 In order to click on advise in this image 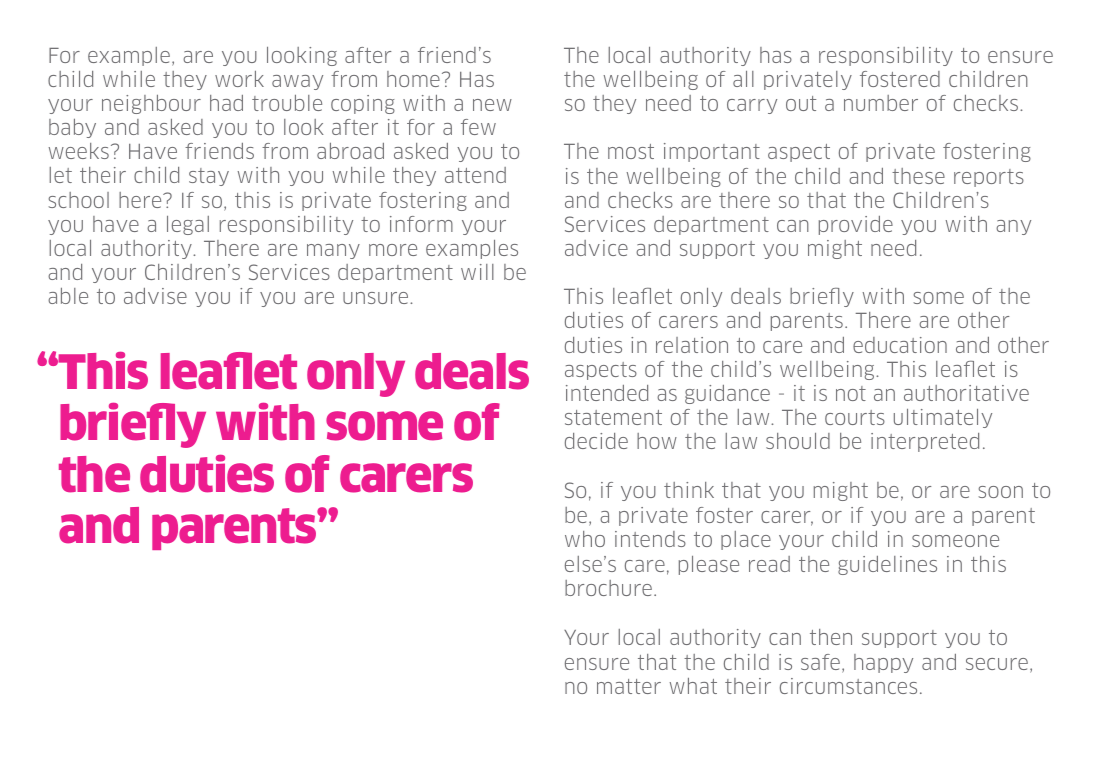, I will do `click(155, 296)`.
